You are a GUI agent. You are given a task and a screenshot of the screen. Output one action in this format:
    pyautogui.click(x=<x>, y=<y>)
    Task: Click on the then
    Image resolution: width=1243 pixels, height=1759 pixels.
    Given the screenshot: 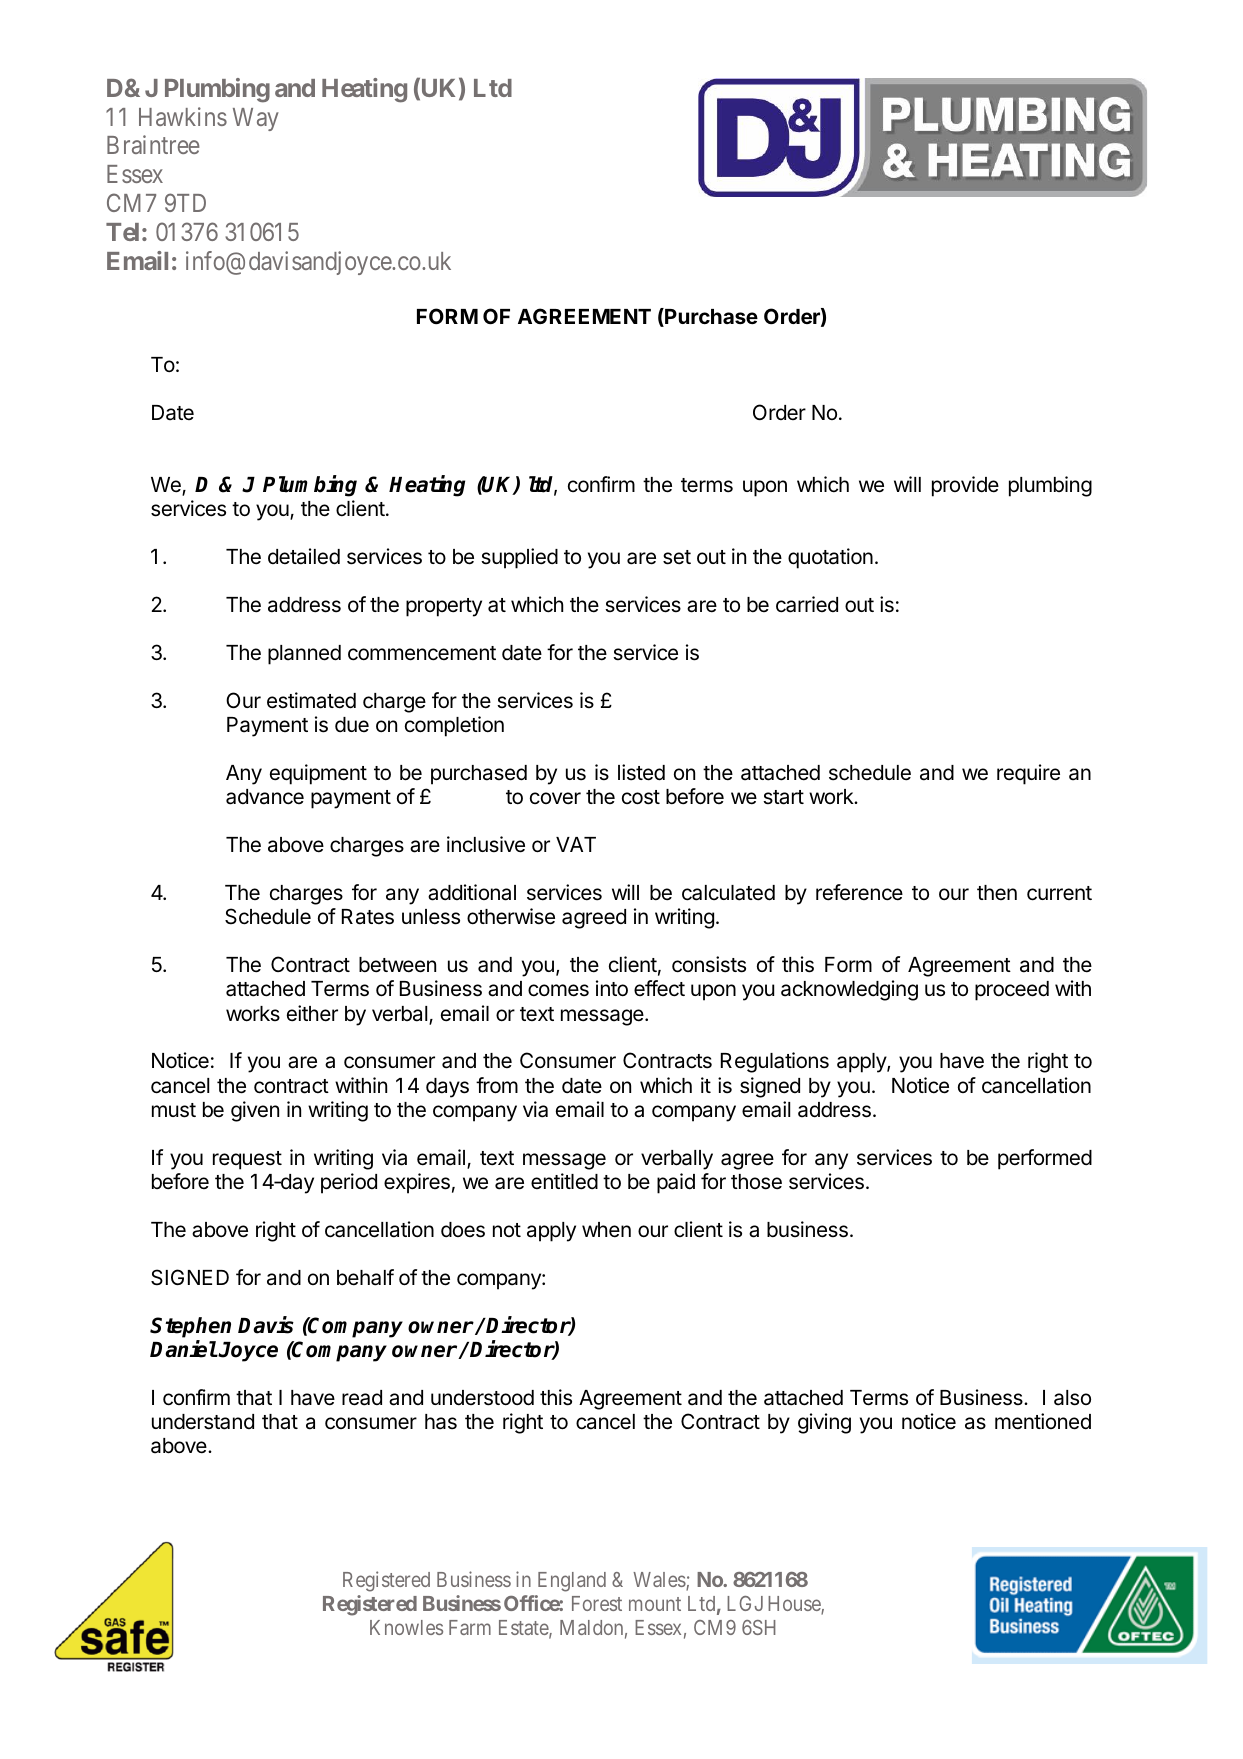 What is the action you would take?
    pyautogui.click(x=997, y=892)
